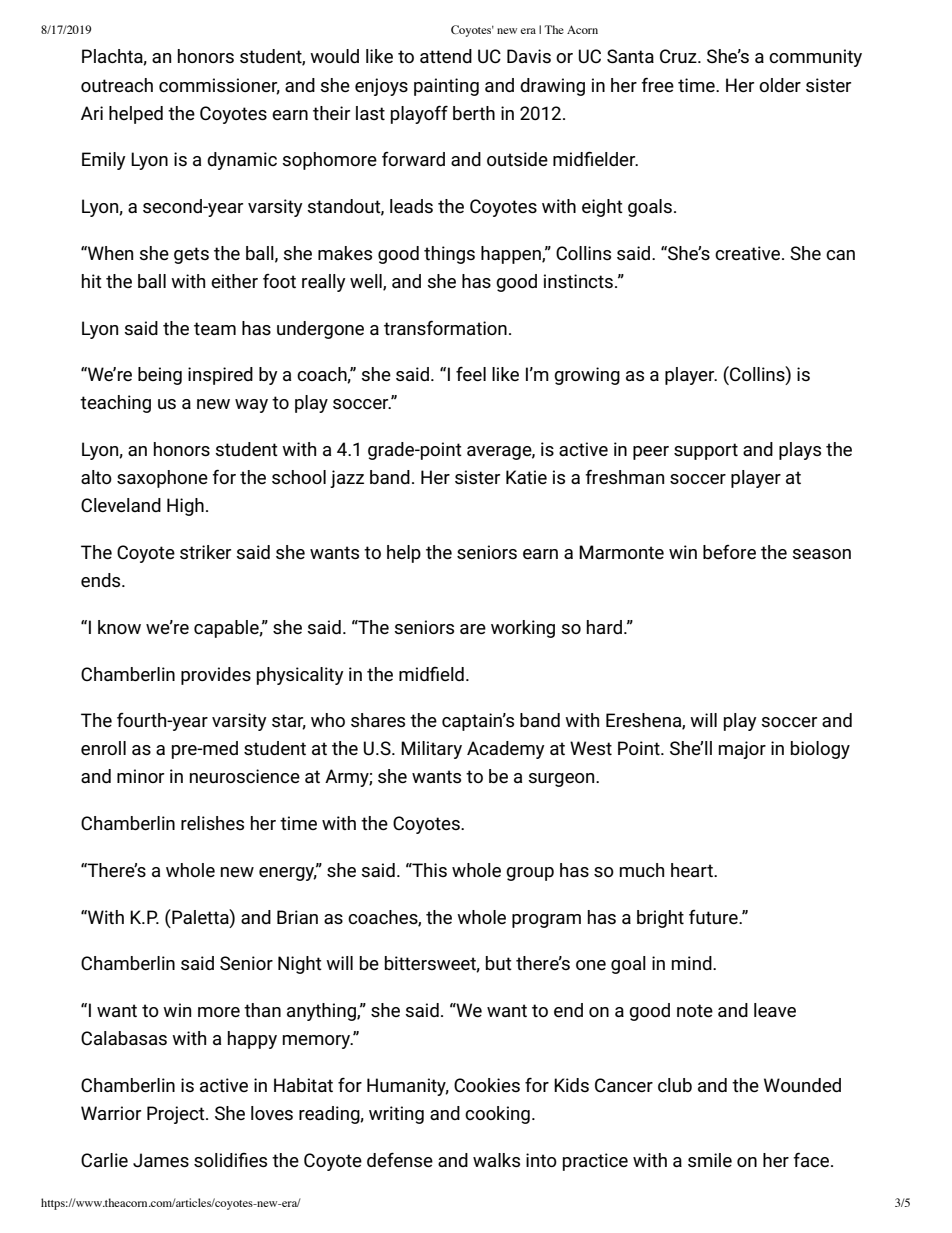 This image has width=952, height=1233. What do you see at coordinates (445, 327) in the image?
I see `transformation` at bounding box center [445, 327].
